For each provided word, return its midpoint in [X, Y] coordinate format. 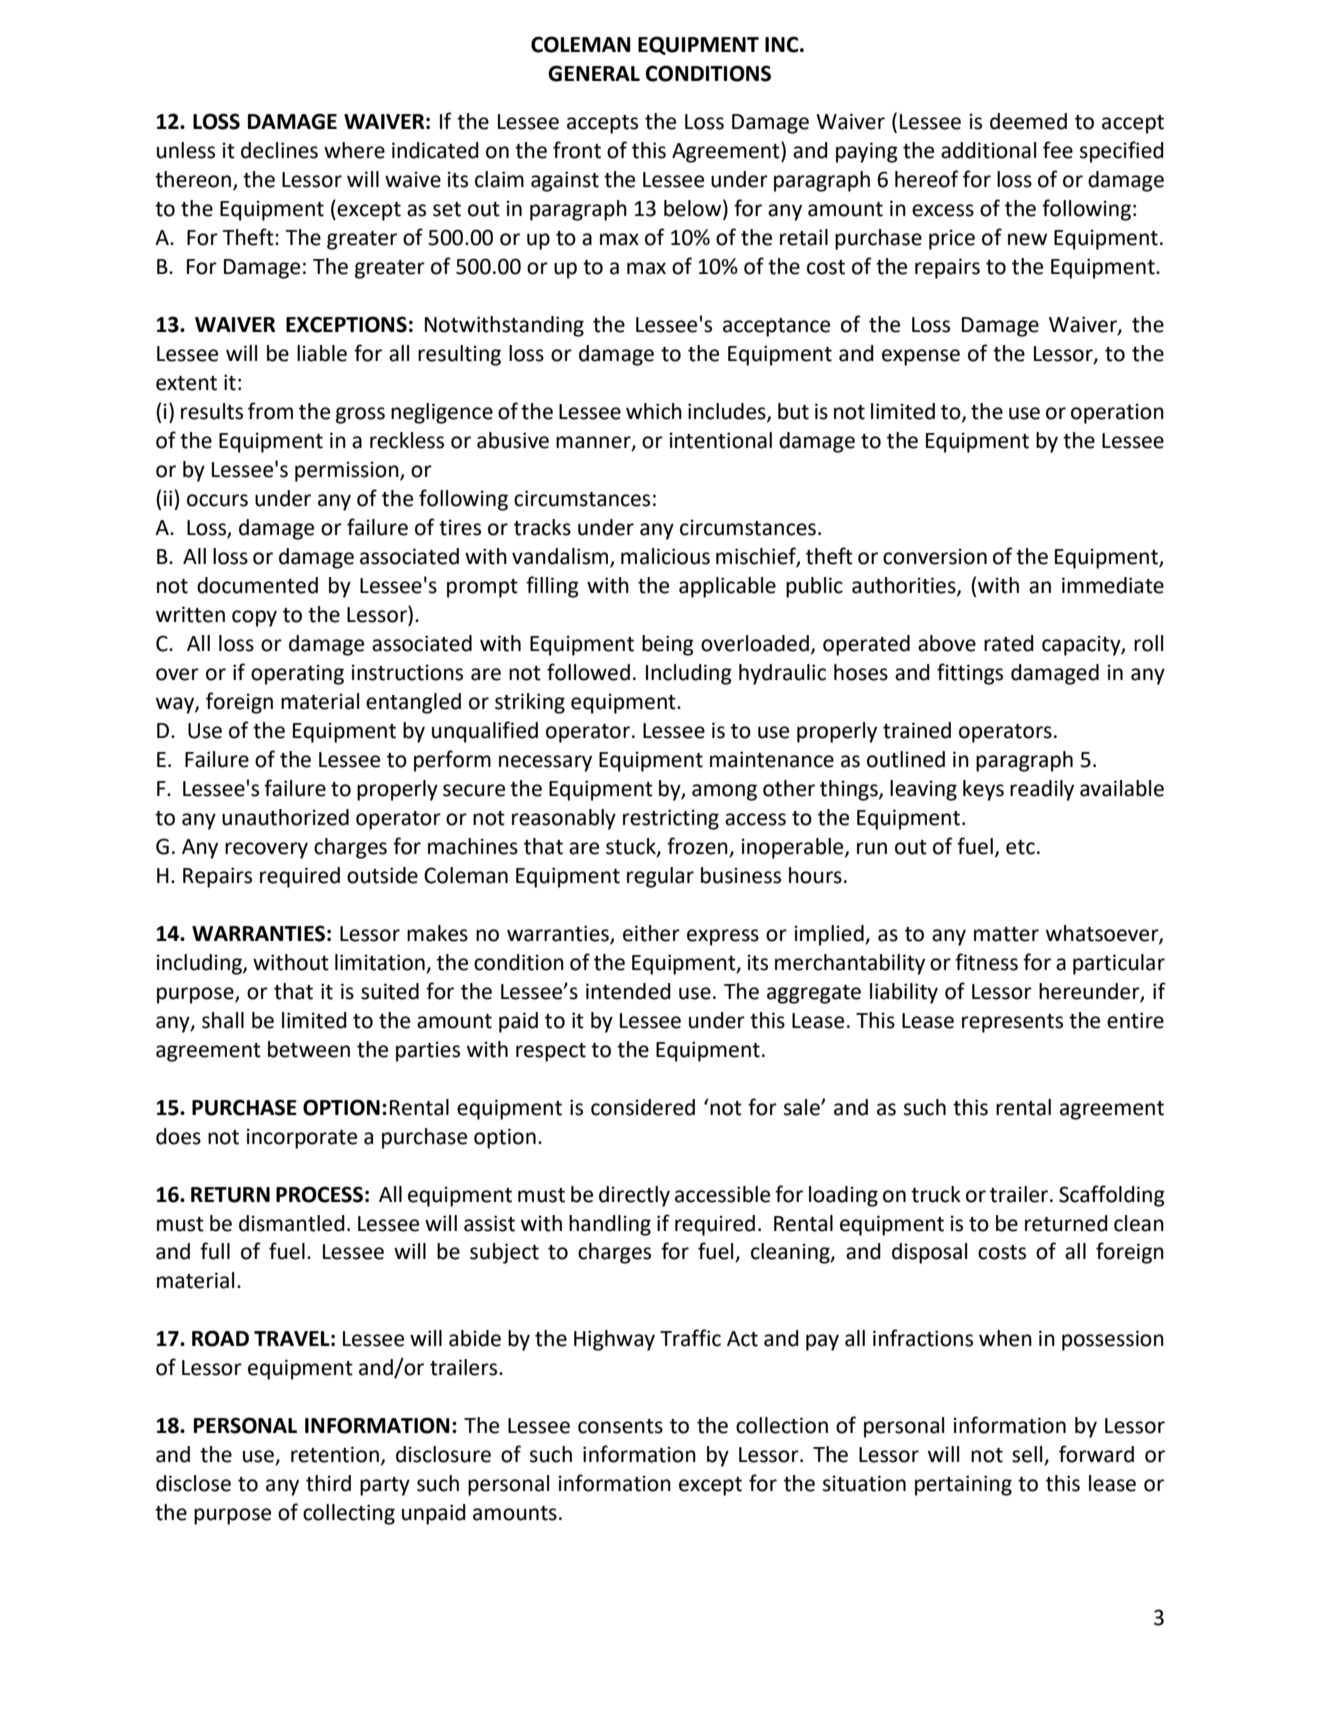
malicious [665, 556]
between [309, 1049]
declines [279, 150]
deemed [1028, 121]
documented [257, 585]
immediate [1113, 585]
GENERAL [594, 73]
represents [1012, 1023]
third [328, 1483]
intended [628, 991]
